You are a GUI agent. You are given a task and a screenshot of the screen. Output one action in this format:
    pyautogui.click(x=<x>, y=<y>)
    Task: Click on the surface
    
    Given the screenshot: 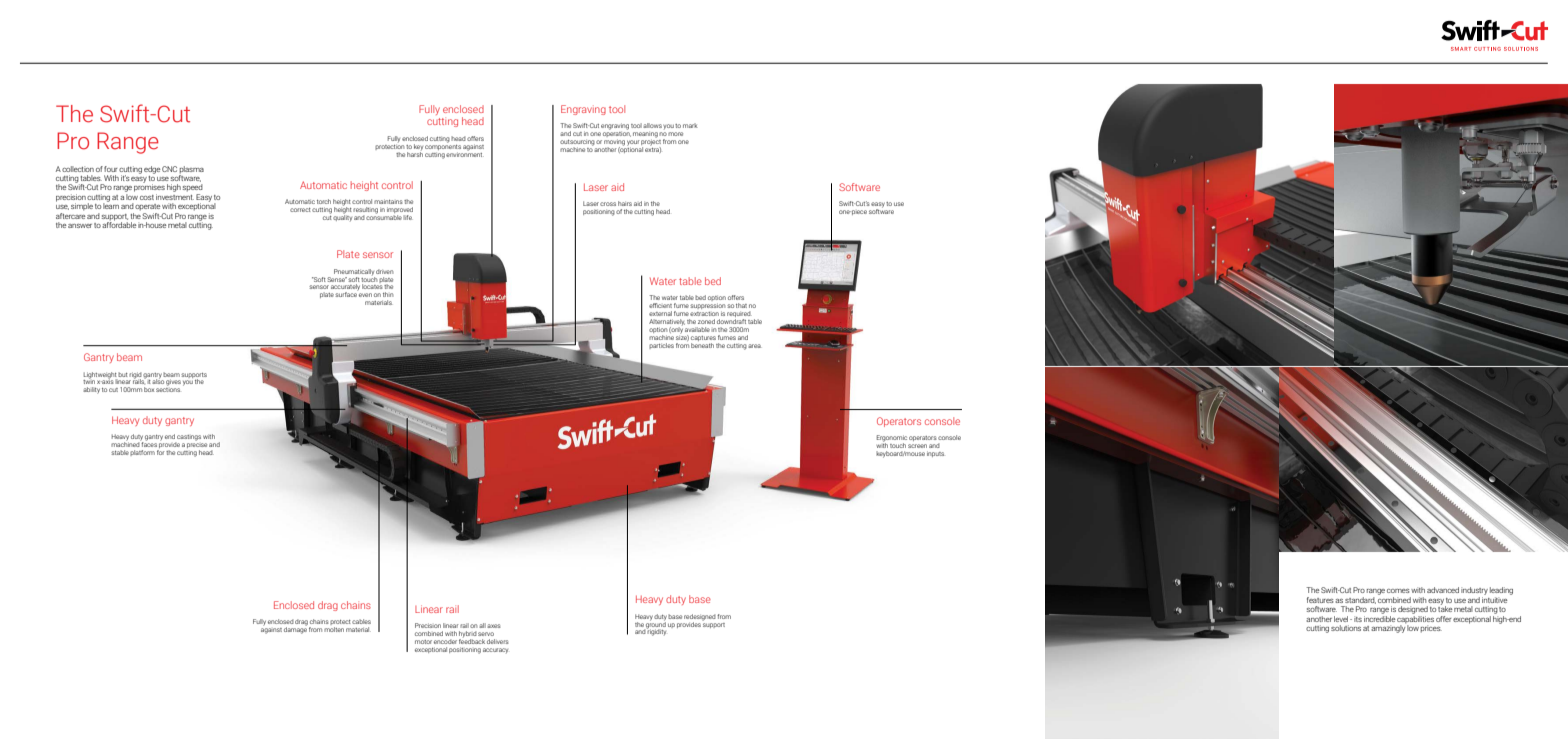 What is the action you would take?
    pyautogui.click(x=346, y=293)
